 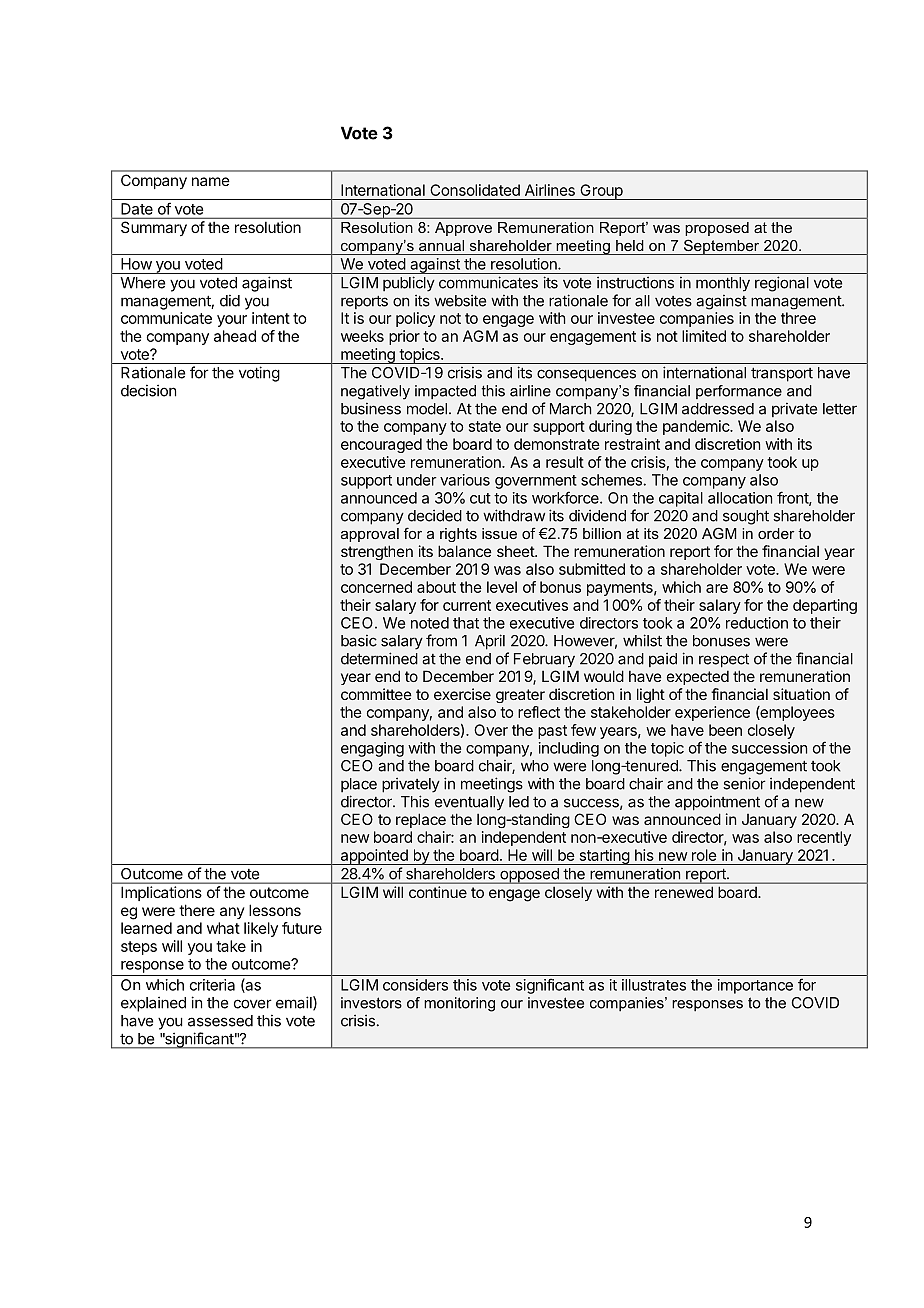 What do you see at coordinates (359, 640) in the screenshot?
I see `basic` at bounding box center [359, 640].
